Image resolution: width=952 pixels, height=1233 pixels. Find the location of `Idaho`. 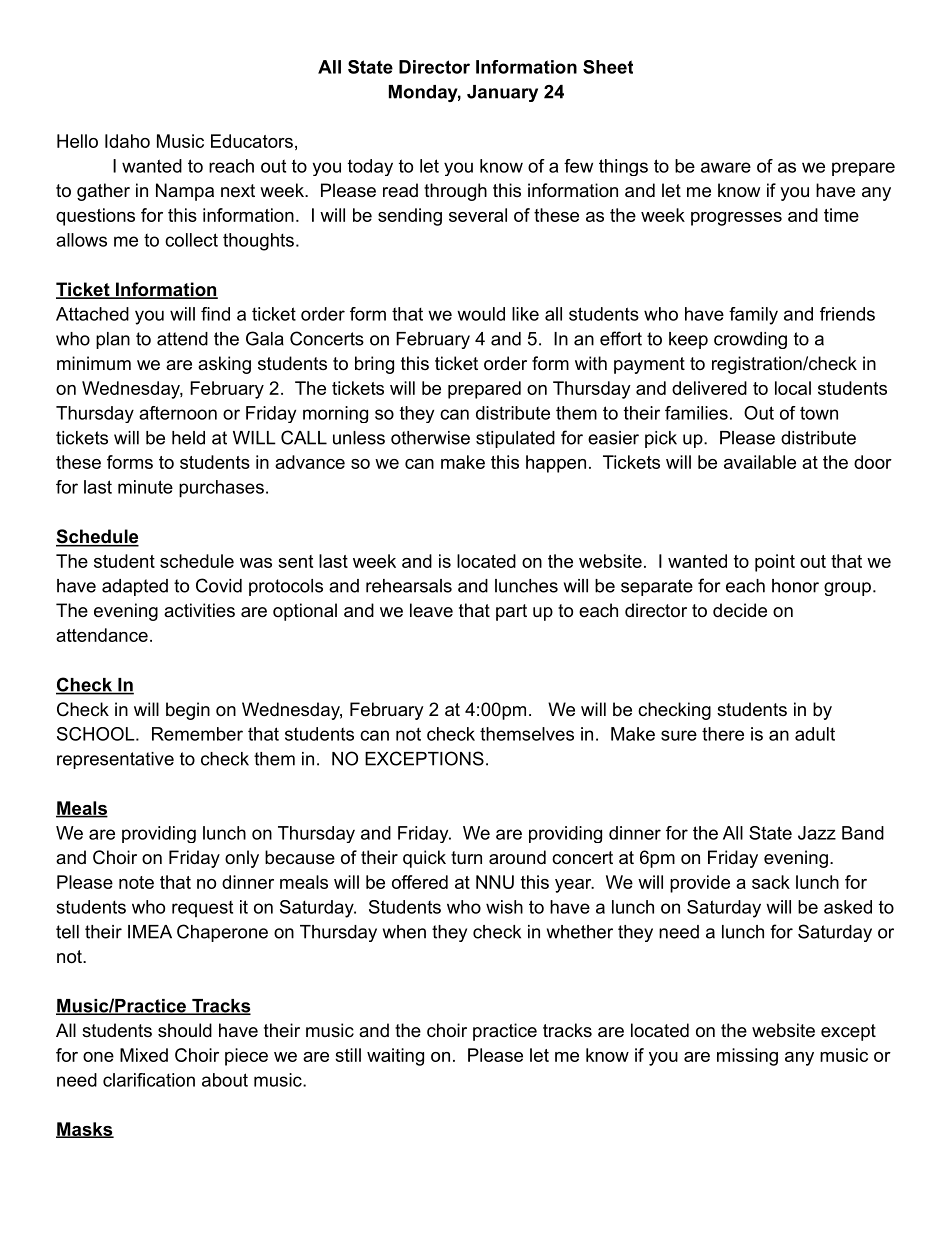

Idaho is located at coordinates (127, 141).
